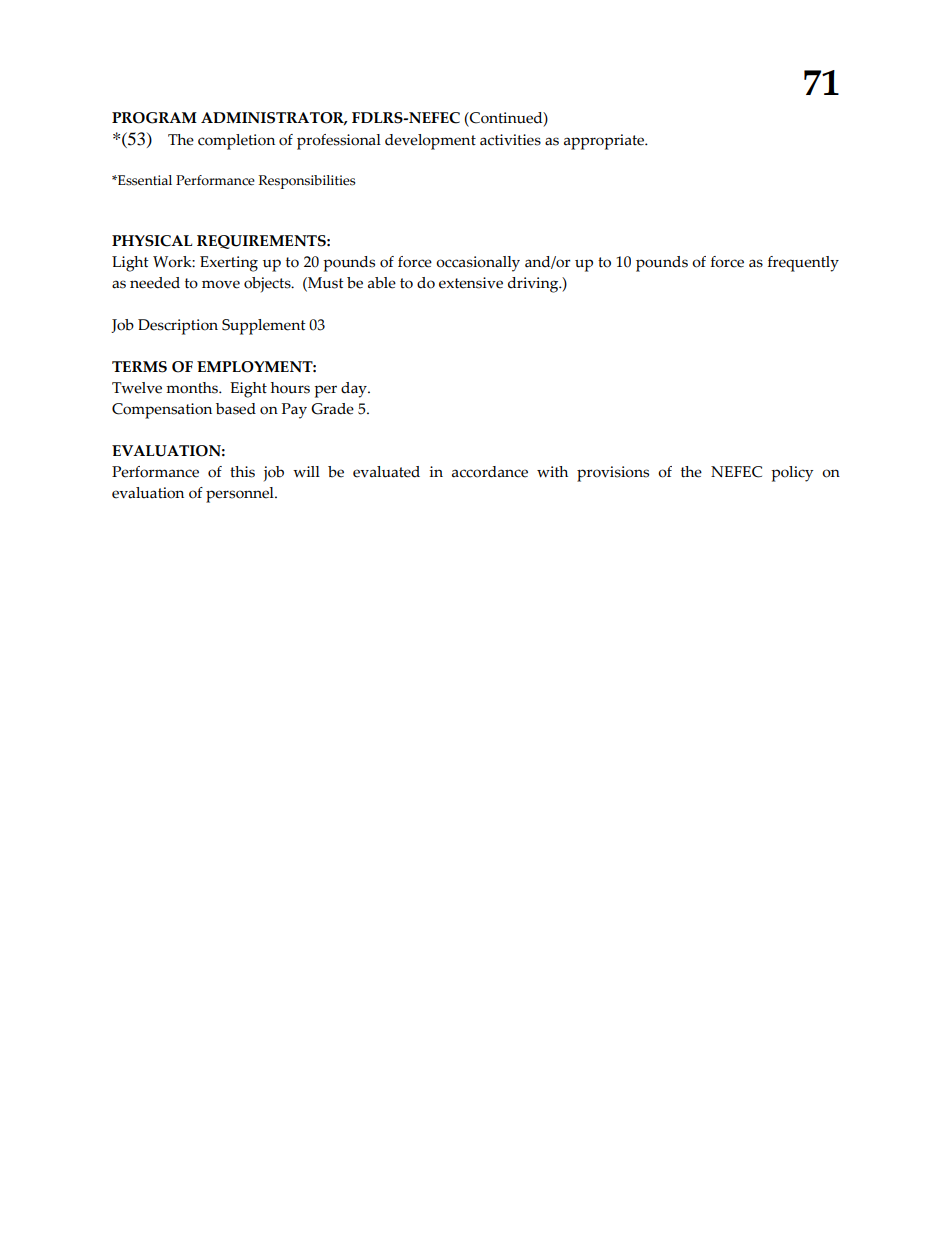 Image resolution: width=952 pixels, height=1233 pixels. I want to click on personnel, so click(241, 495).
